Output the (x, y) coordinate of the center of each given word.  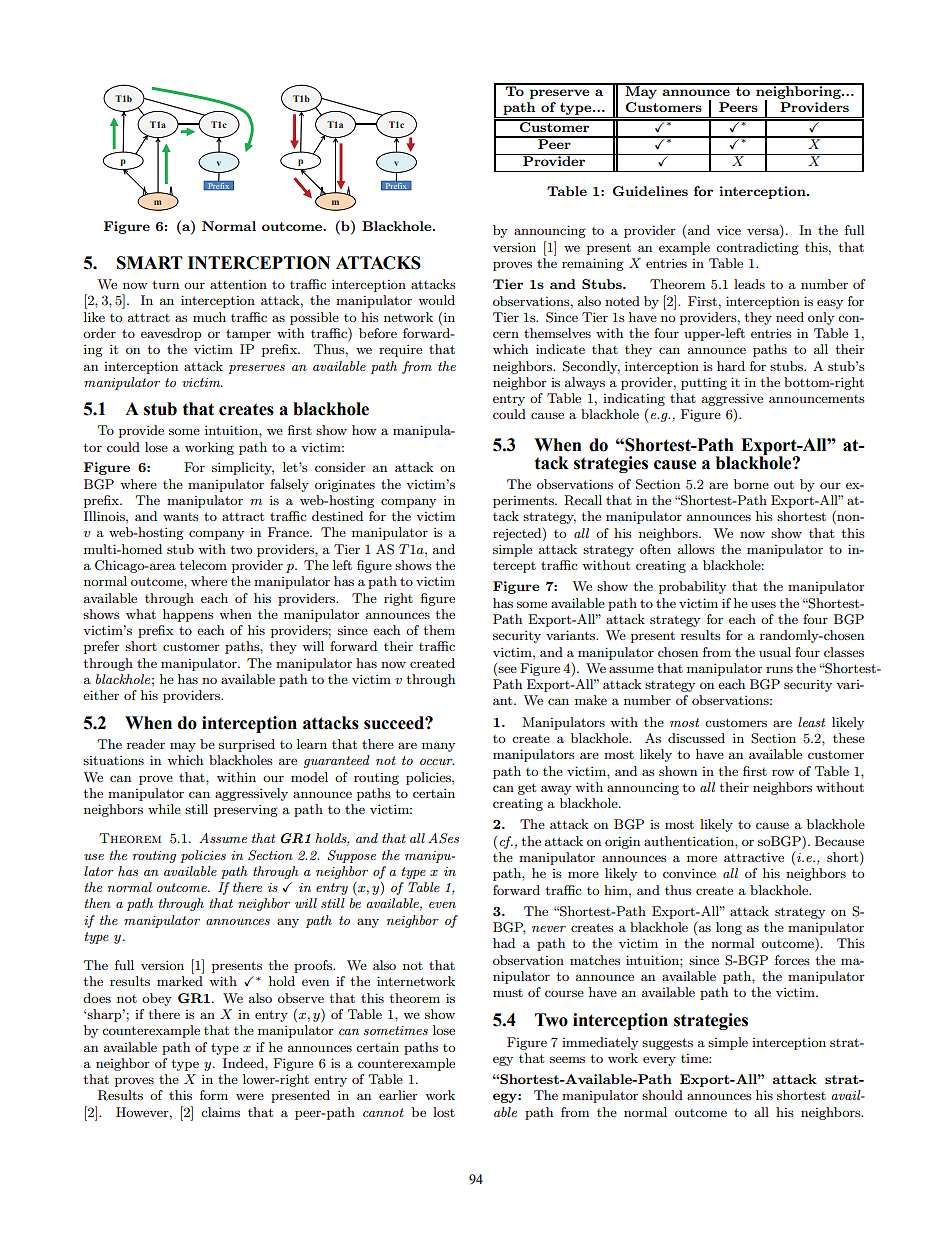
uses (763, 604)
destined (337, 516)
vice (729, 230)
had (504, 943)
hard (731, 366)
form (214, 1095)
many (438, 747)
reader (146, 744)
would (436, 300)
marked (180, 981)
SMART (149, 263)
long (729, 928)
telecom (203, 565)
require (400, 350)
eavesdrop (171, 334)
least (811, 722)
